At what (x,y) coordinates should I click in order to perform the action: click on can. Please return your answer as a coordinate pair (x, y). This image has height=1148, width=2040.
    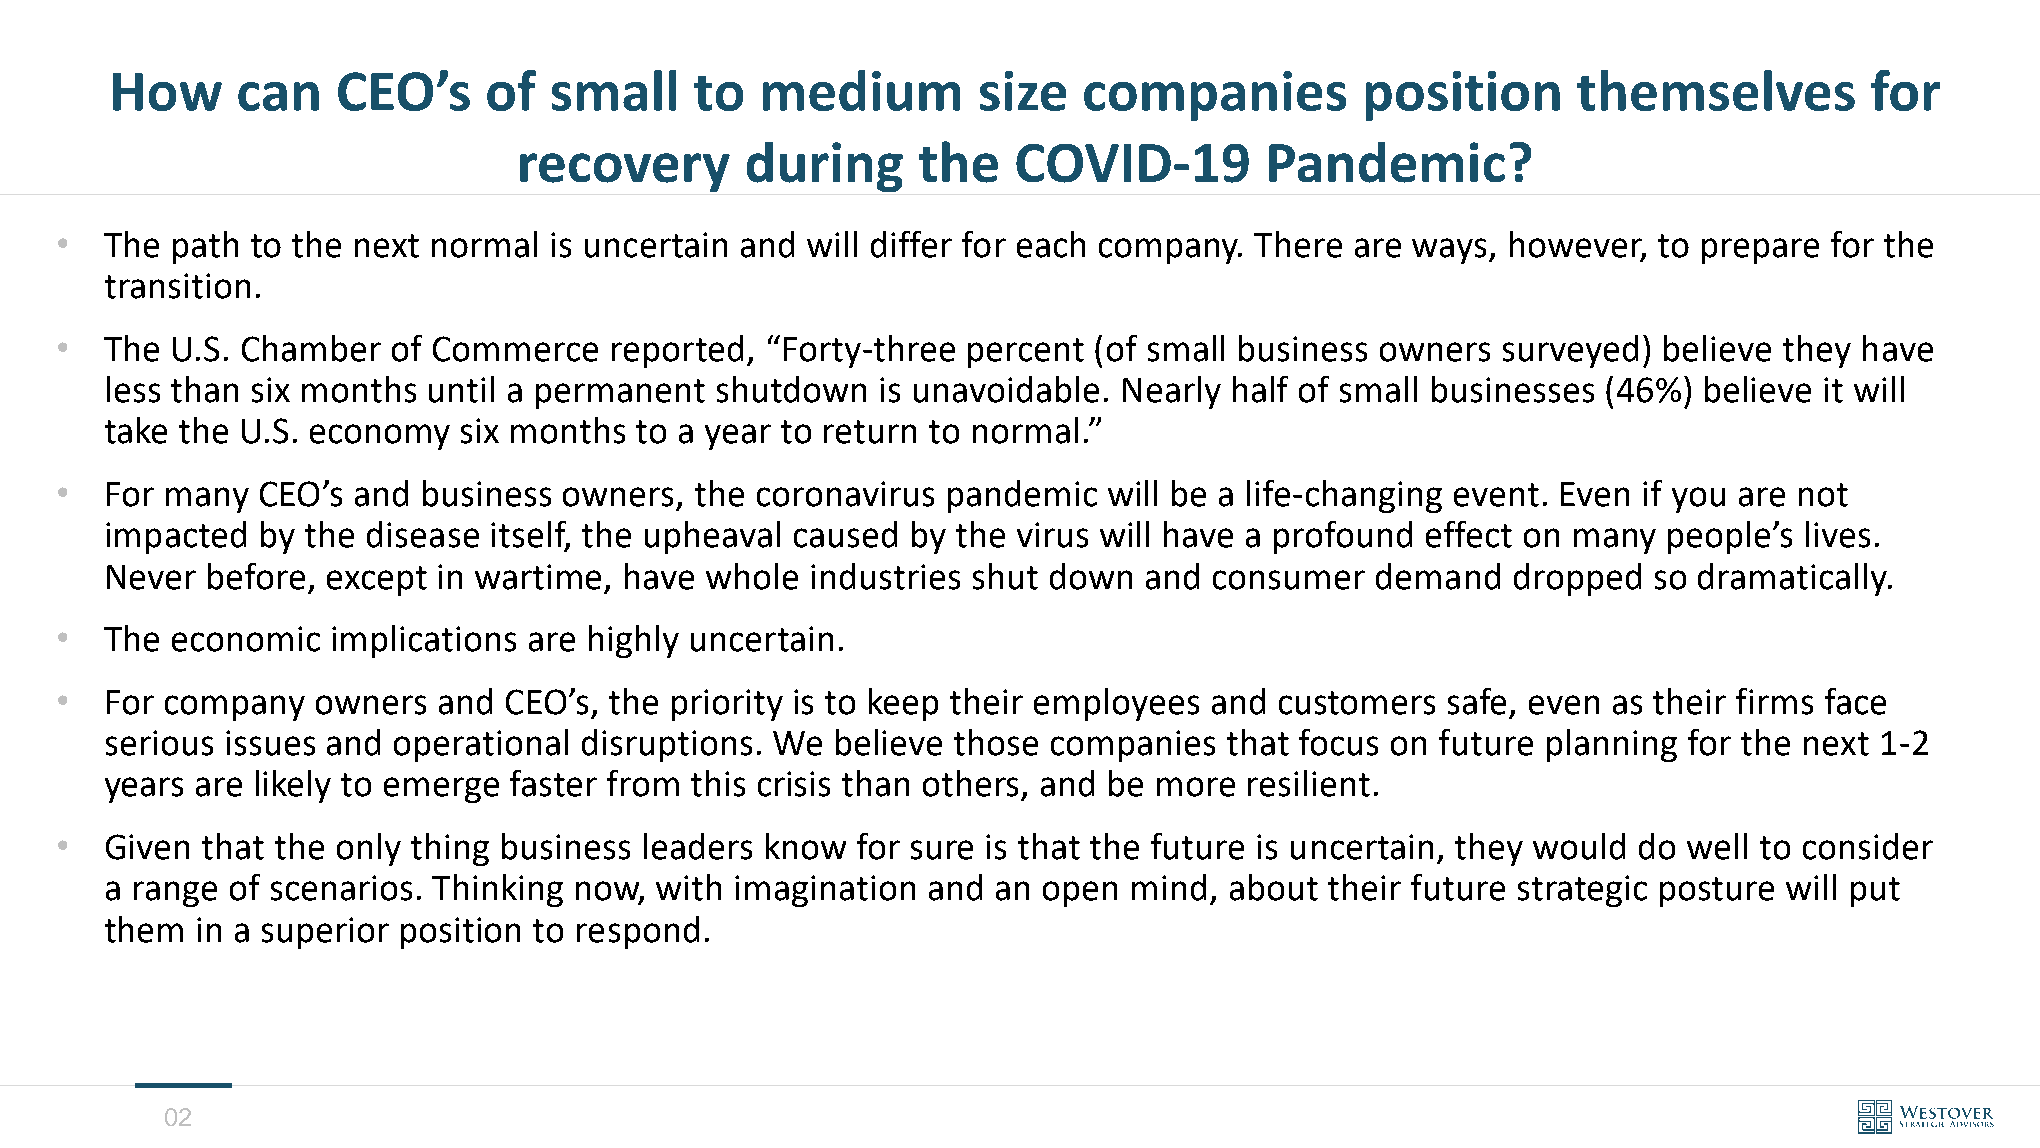
    Looking at the image, I should click on (278, 96).
